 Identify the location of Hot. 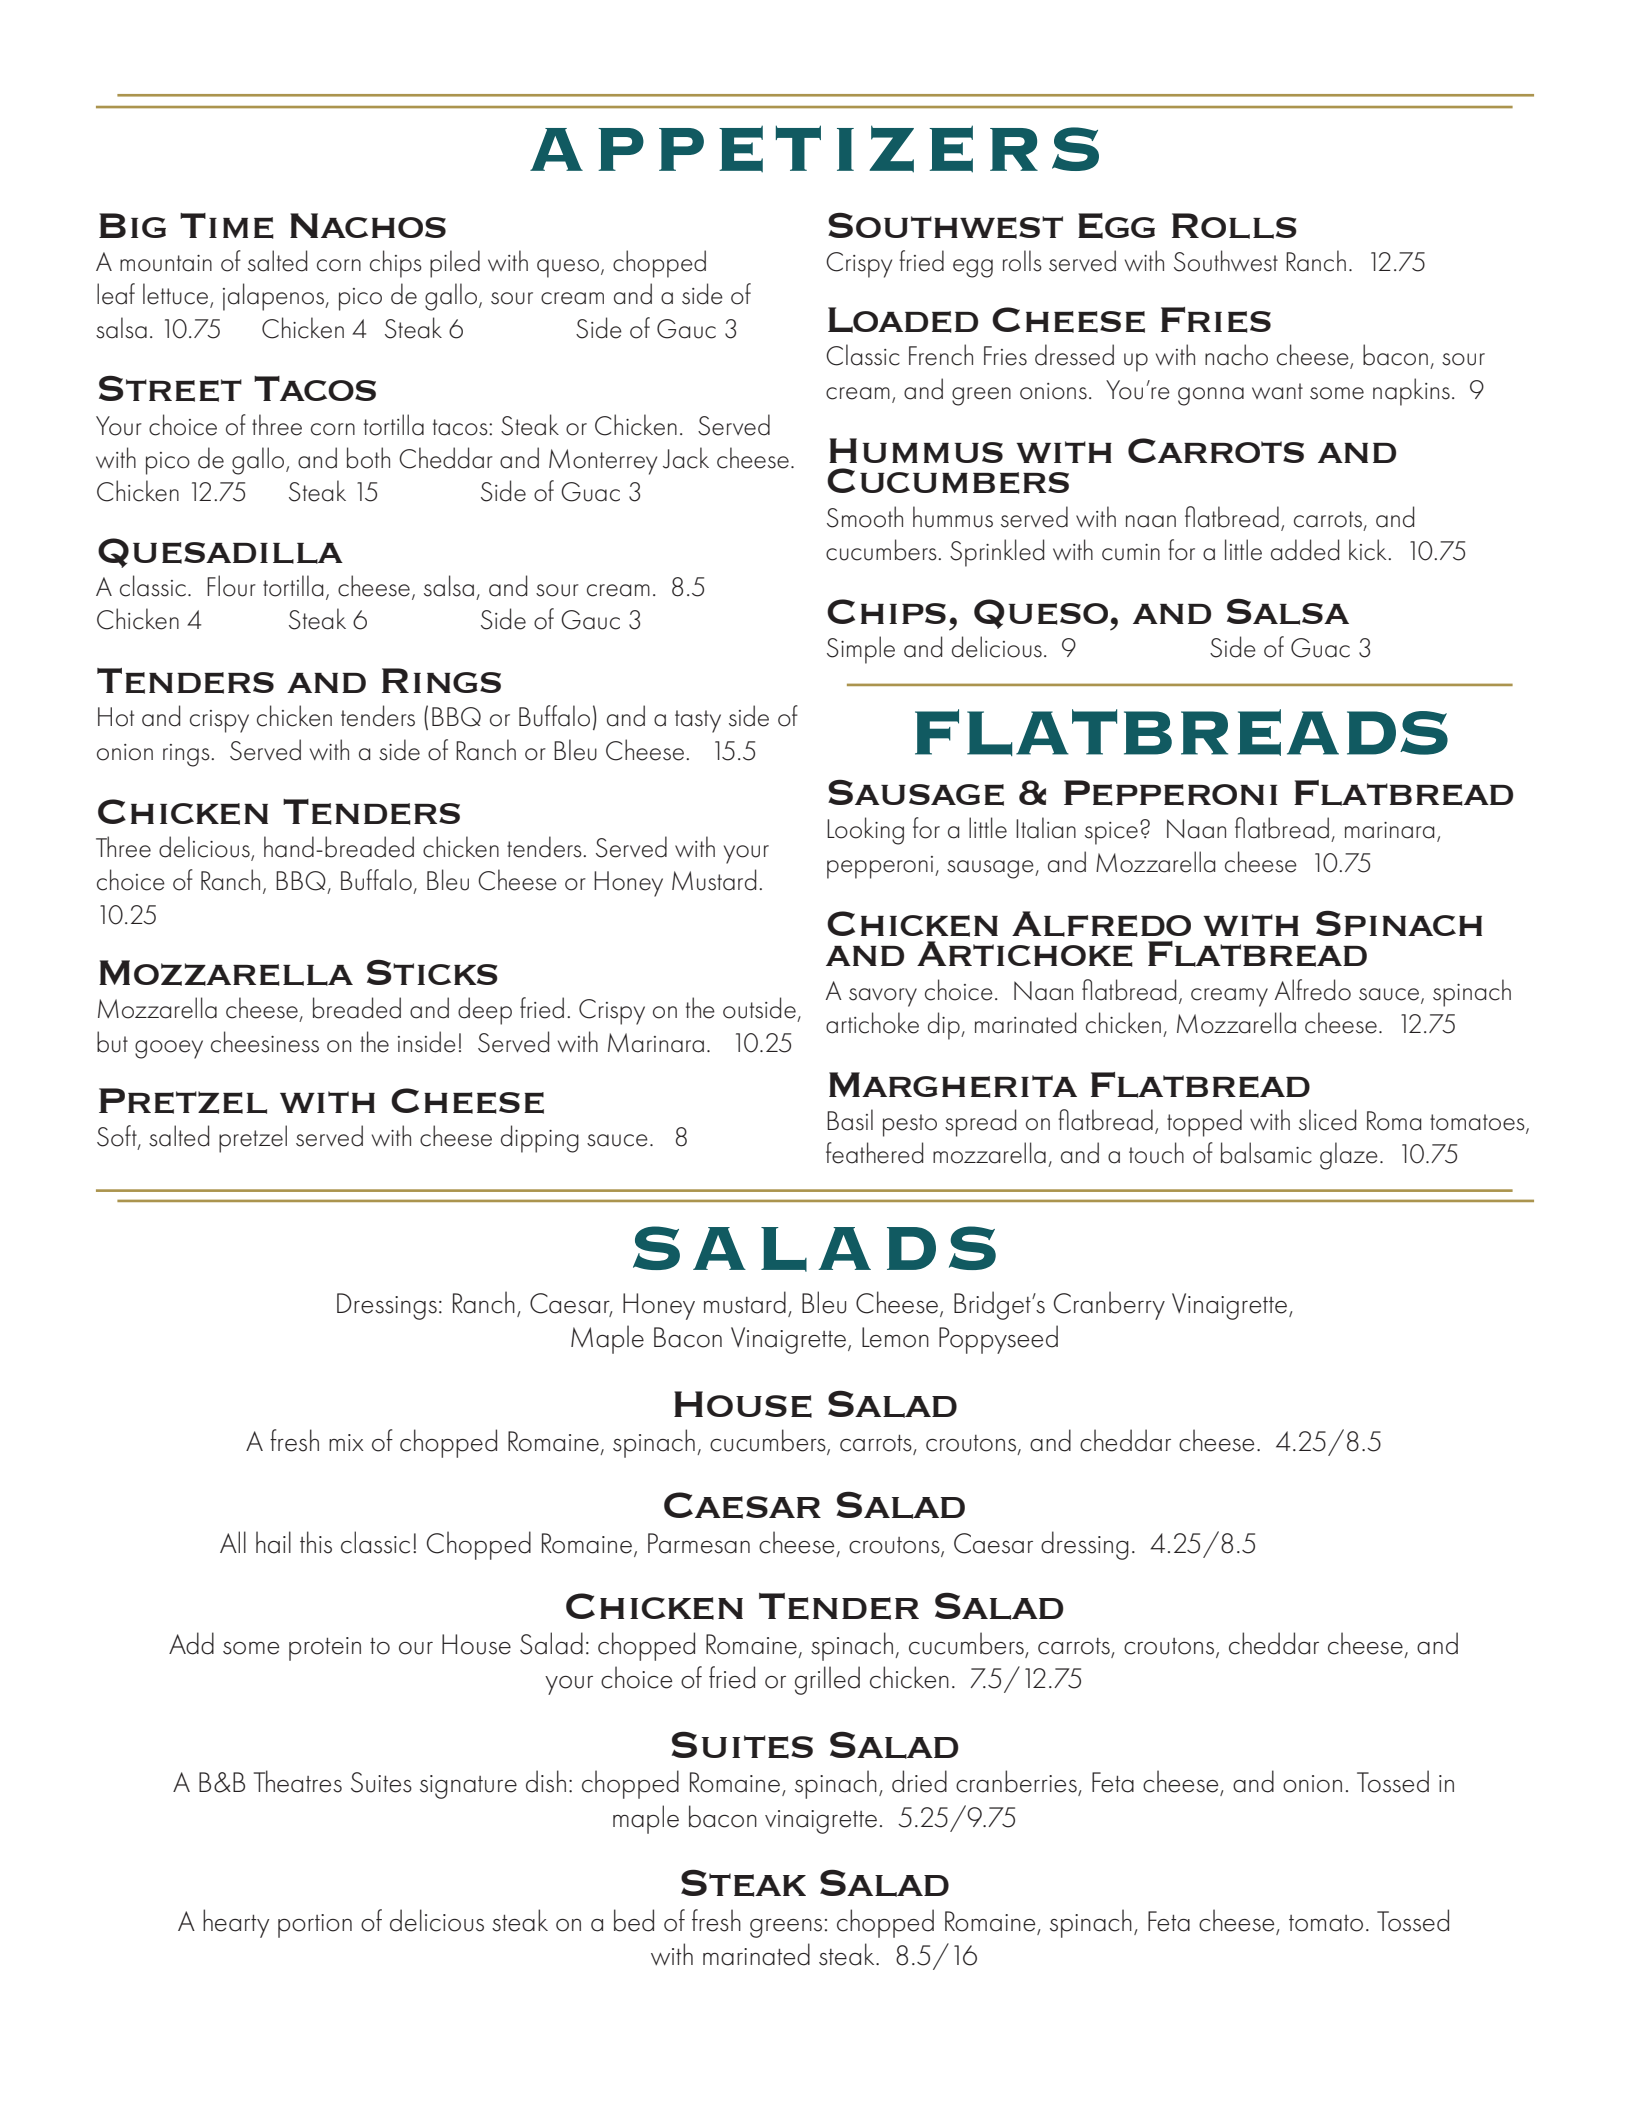
(116, 717).
